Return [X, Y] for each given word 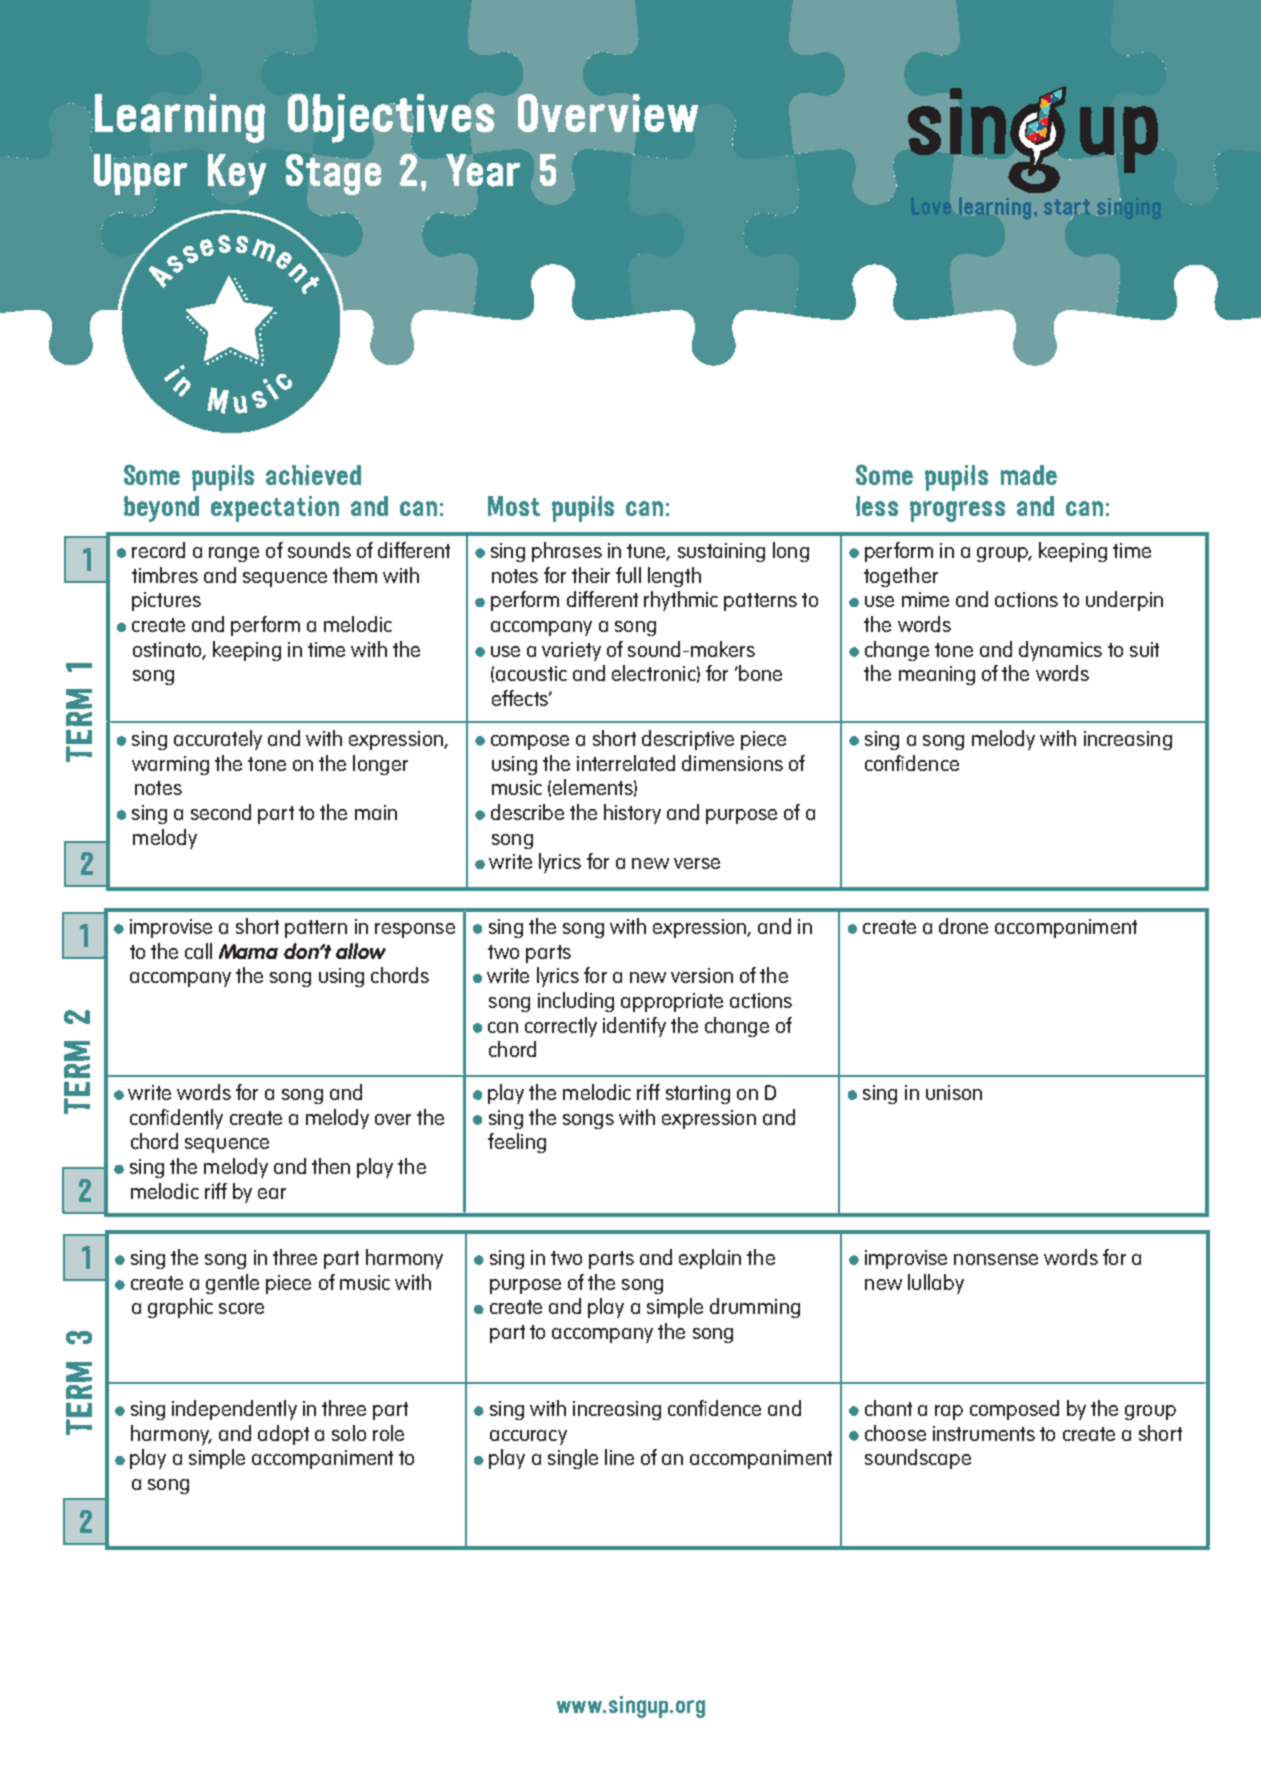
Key [237, 175]
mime [925, 599]
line [619, 1457]
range [234, 554]
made [1028, 475]
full [628, 575]
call [198, 951]
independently [234, 1410]
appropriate [672, 1002]
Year [483, 170]
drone [963, 926]
